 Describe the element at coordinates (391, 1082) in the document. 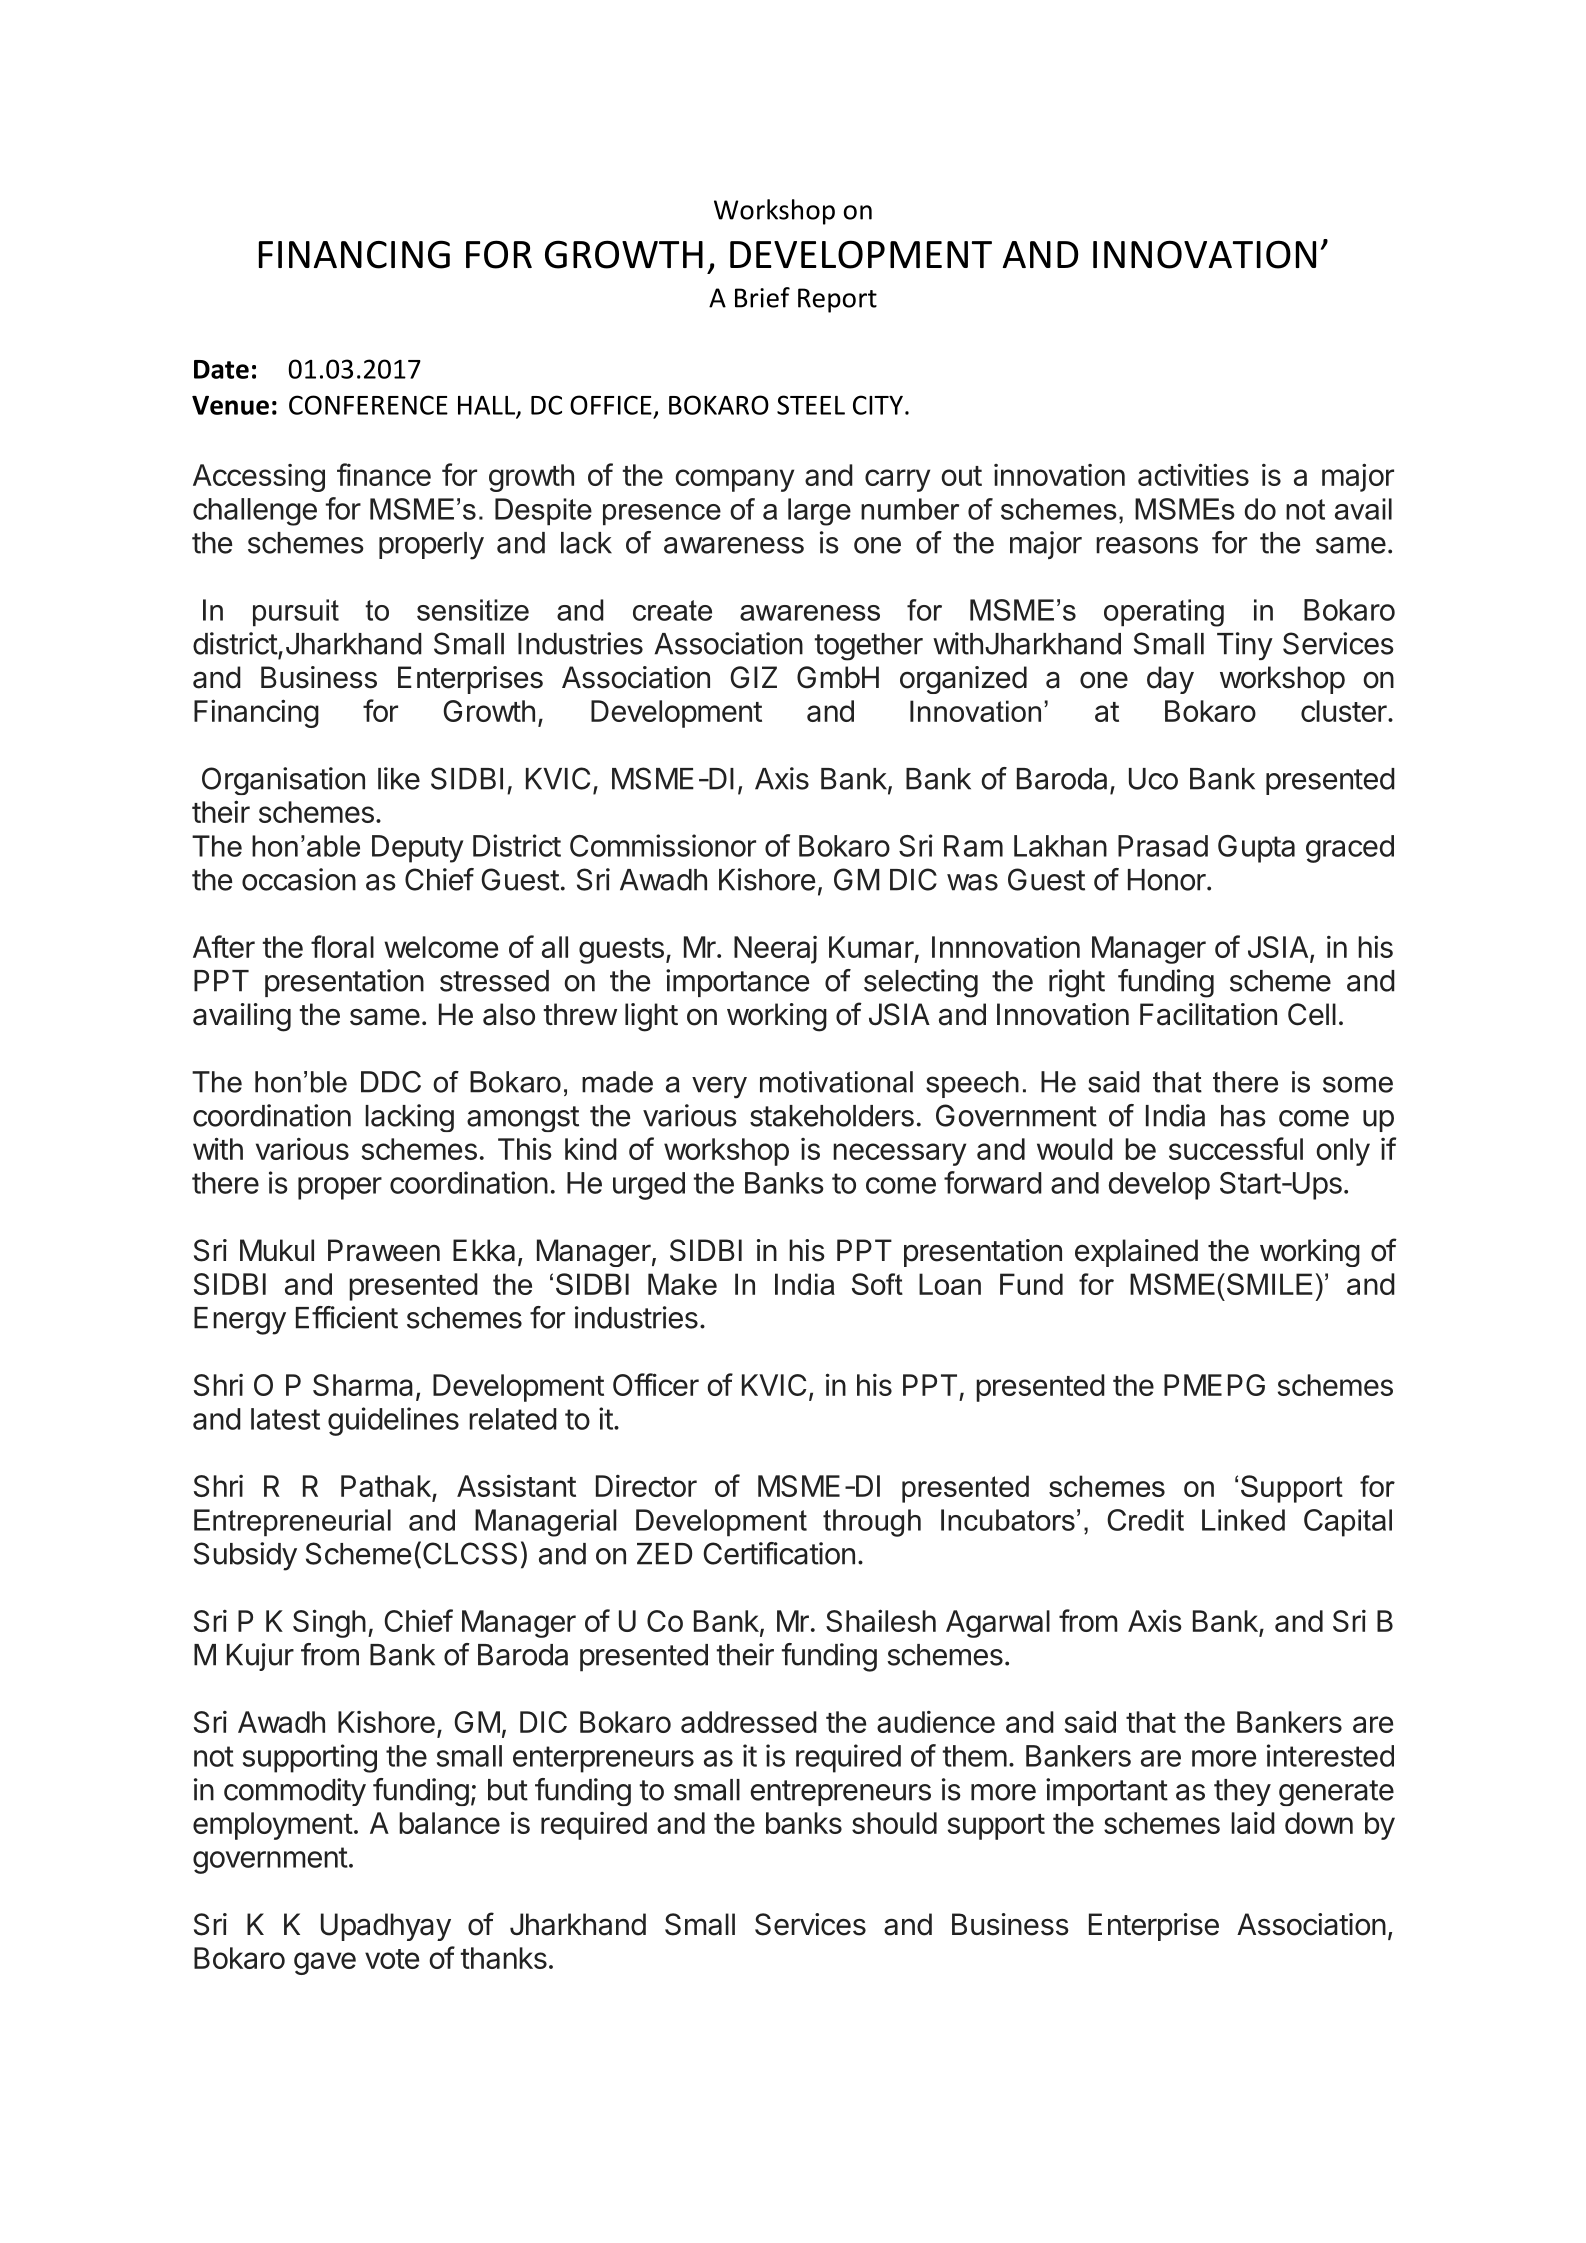

I see `DDC` at that location.
